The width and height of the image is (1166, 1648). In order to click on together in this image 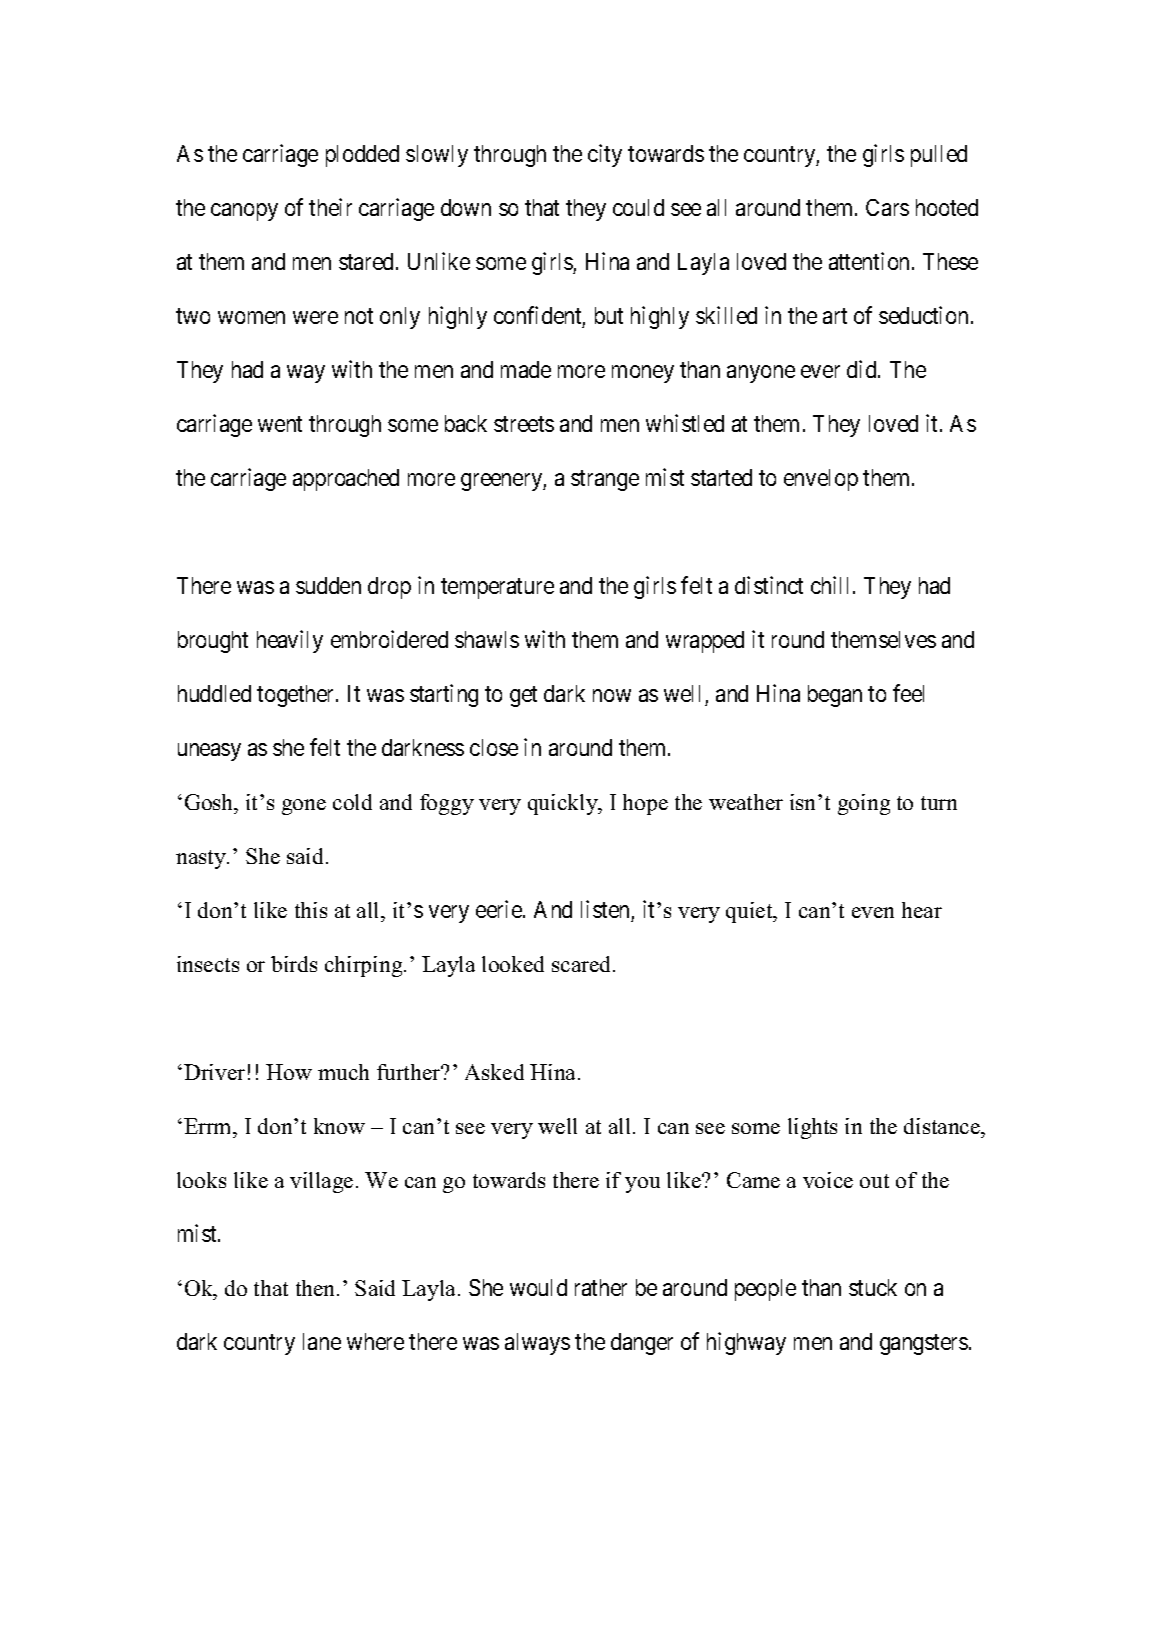, I will do `click(297, 696)`.
